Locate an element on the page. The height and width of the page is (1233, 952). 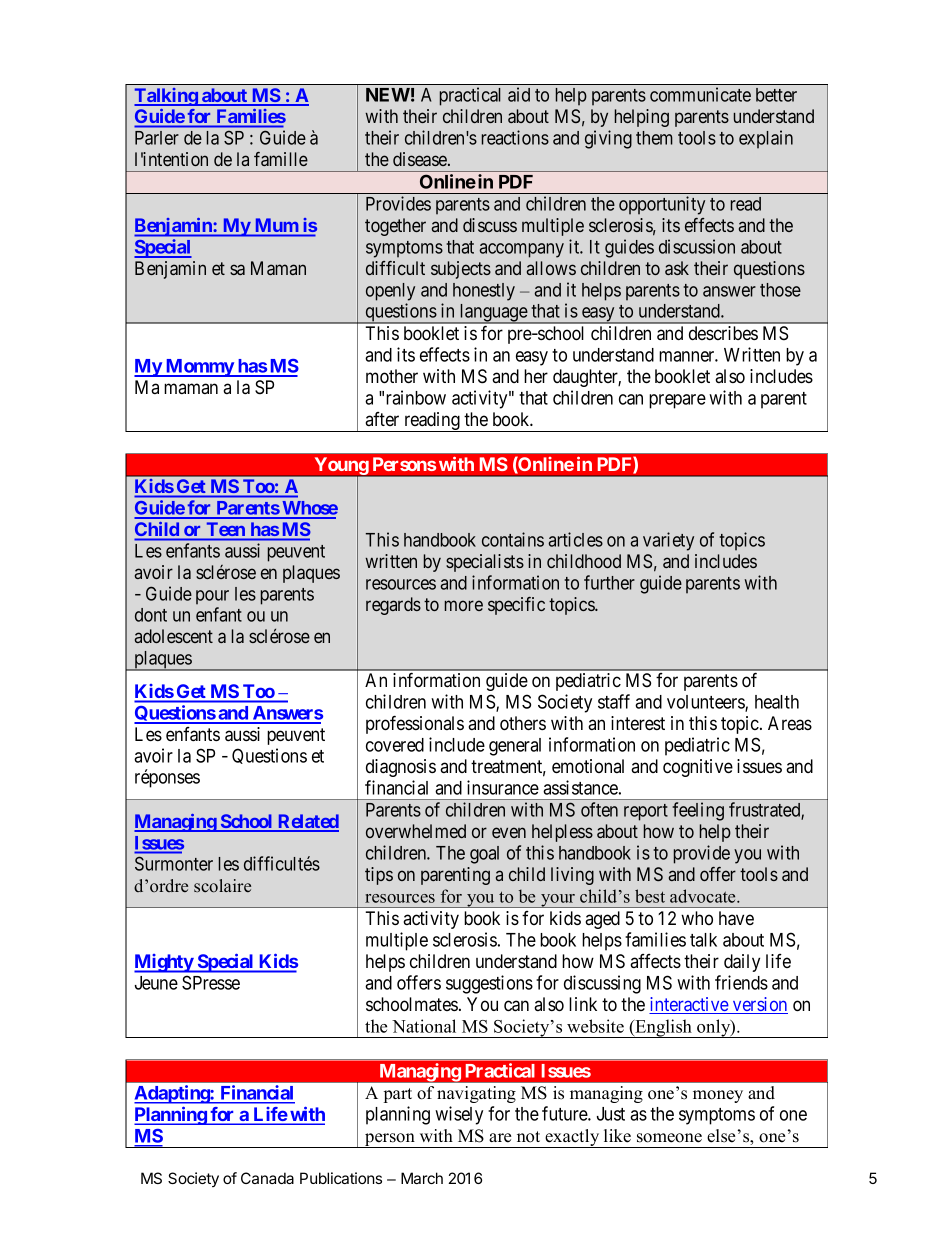
Canada is located at coordinates (267, 1178).
